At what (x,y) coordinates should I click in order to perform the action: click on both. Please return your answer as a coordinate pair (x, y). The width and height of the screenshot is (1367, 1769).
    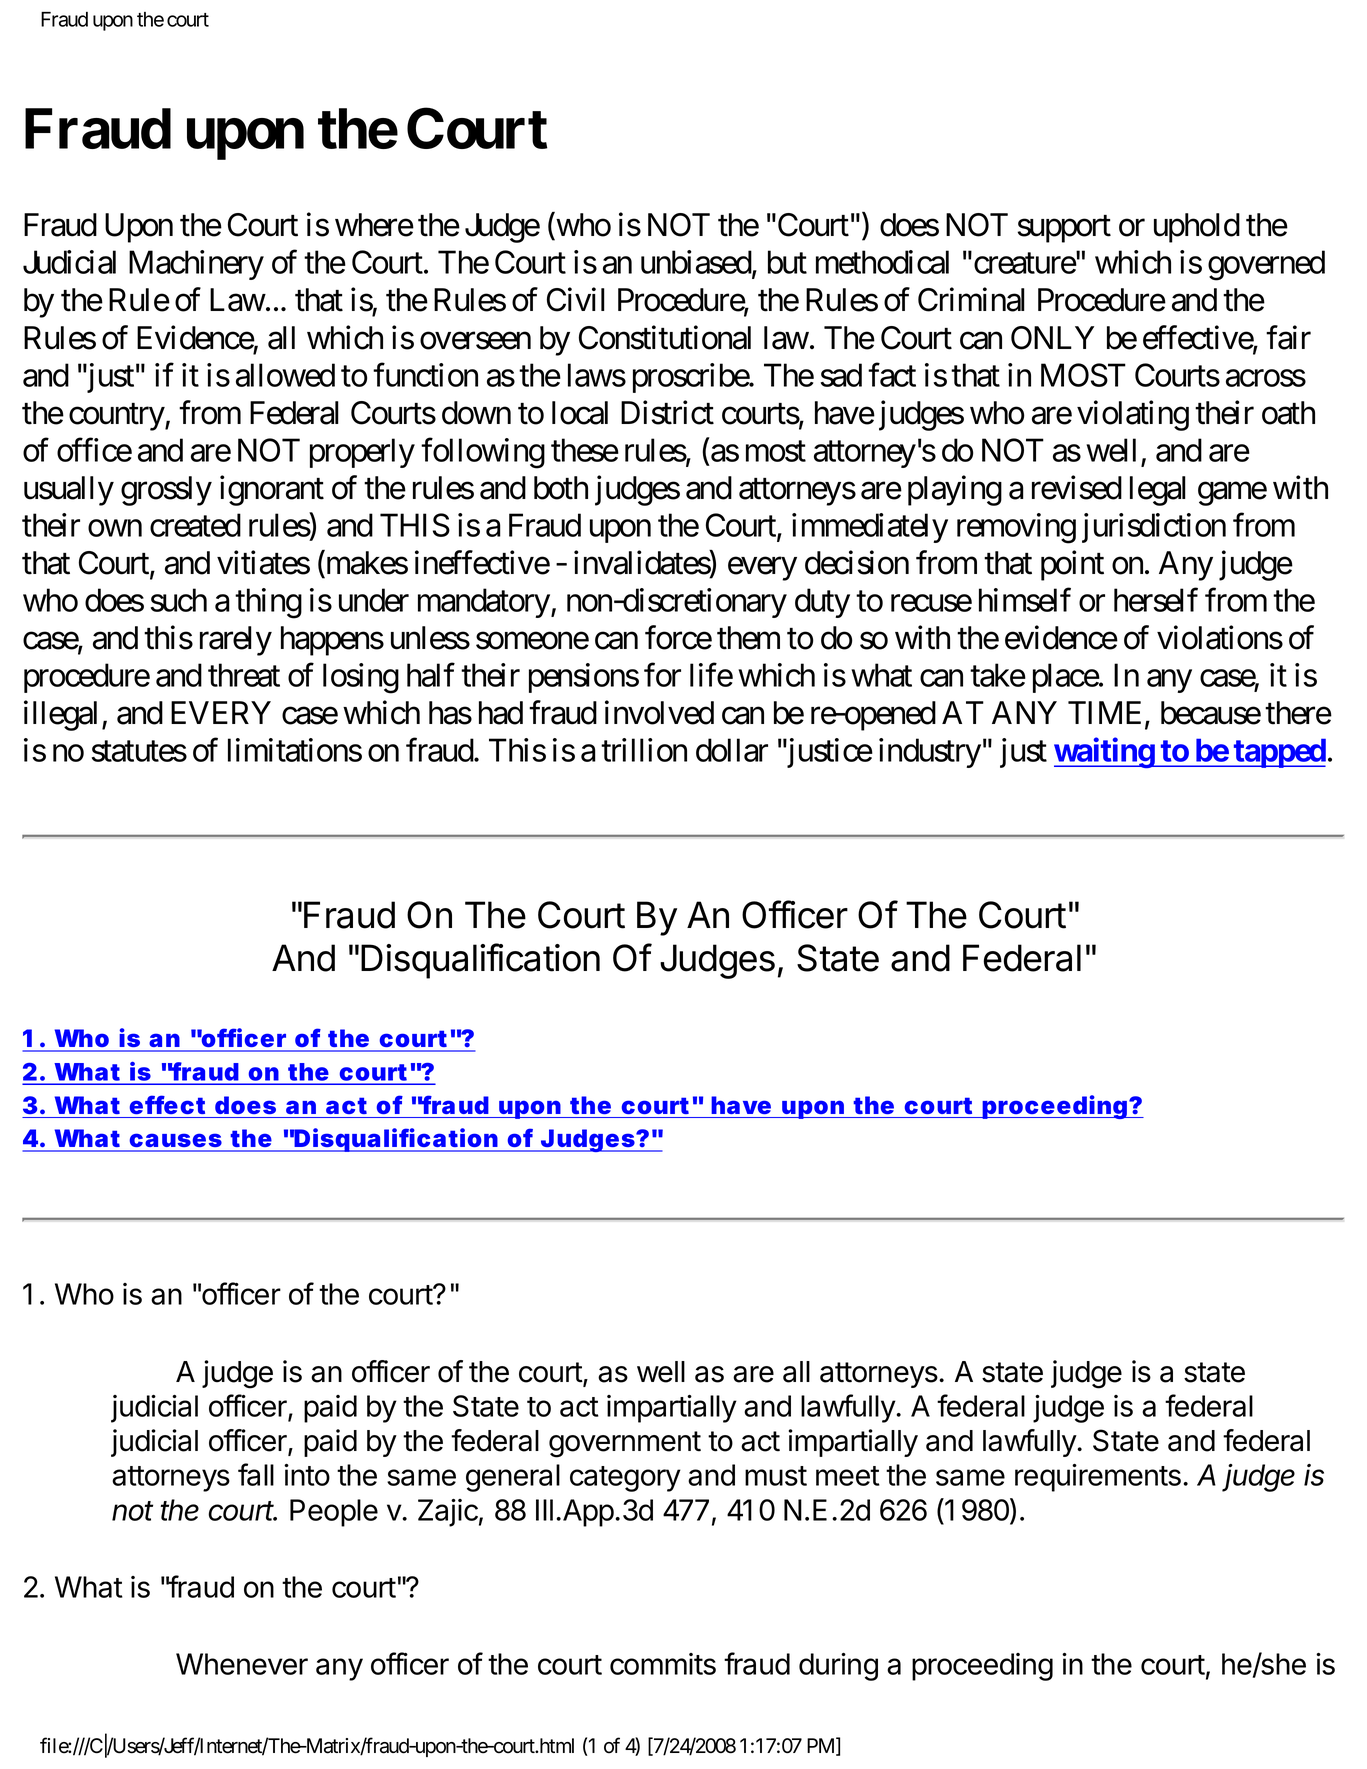
    Looking at the image, I should click on (561, 488).
